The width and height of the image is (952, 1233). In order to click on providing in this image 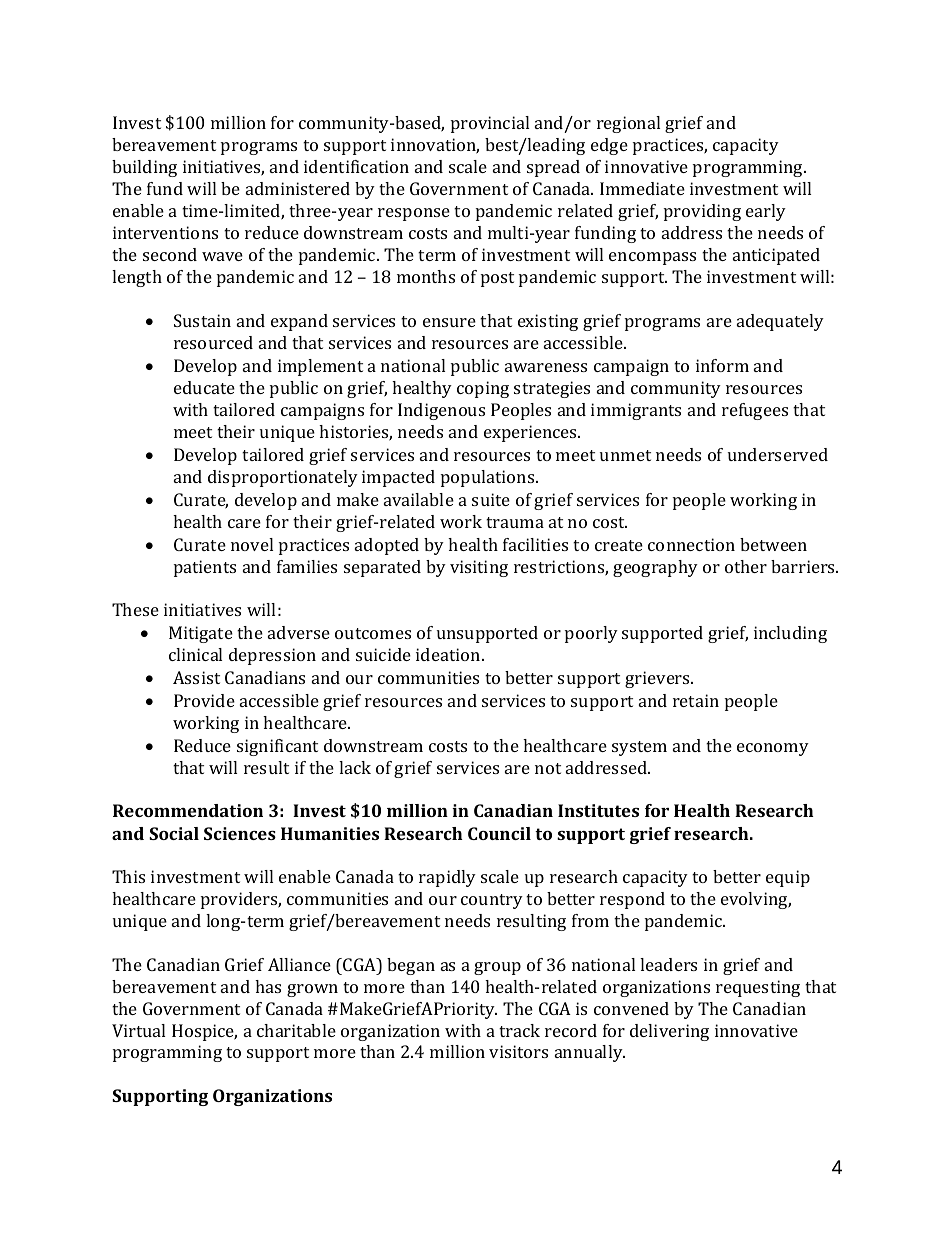, I will do `click(702, 212)`.
